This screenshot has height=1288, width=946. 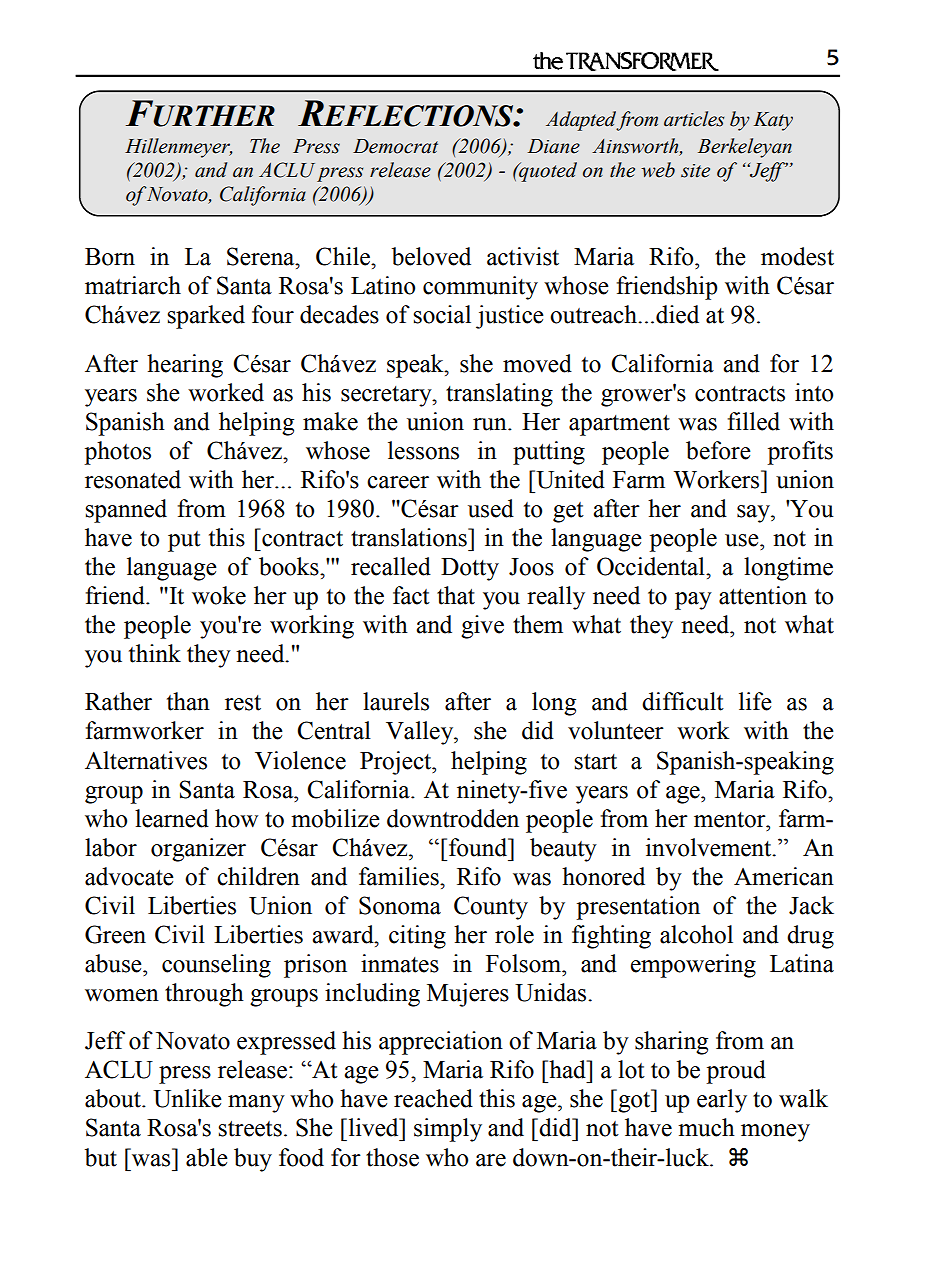 What do you see at coordinates (423, 450) in the screenshot?
I see `lessons` at bounding box center [423, 450].
